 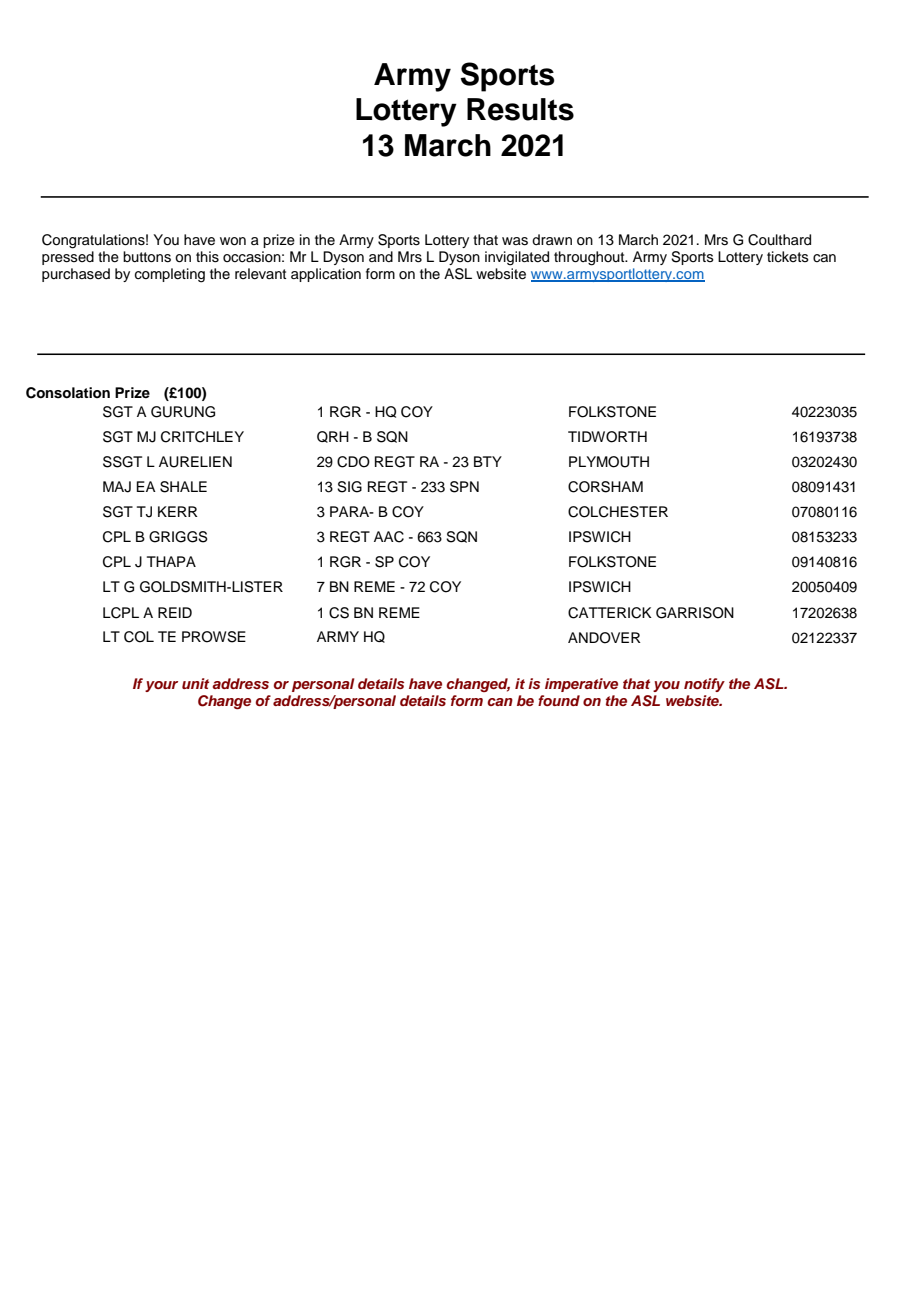 What do you see at coordinates (178, 537) in the screenshot?
I see `GRIGGS` at bounding box center [178, 537].
